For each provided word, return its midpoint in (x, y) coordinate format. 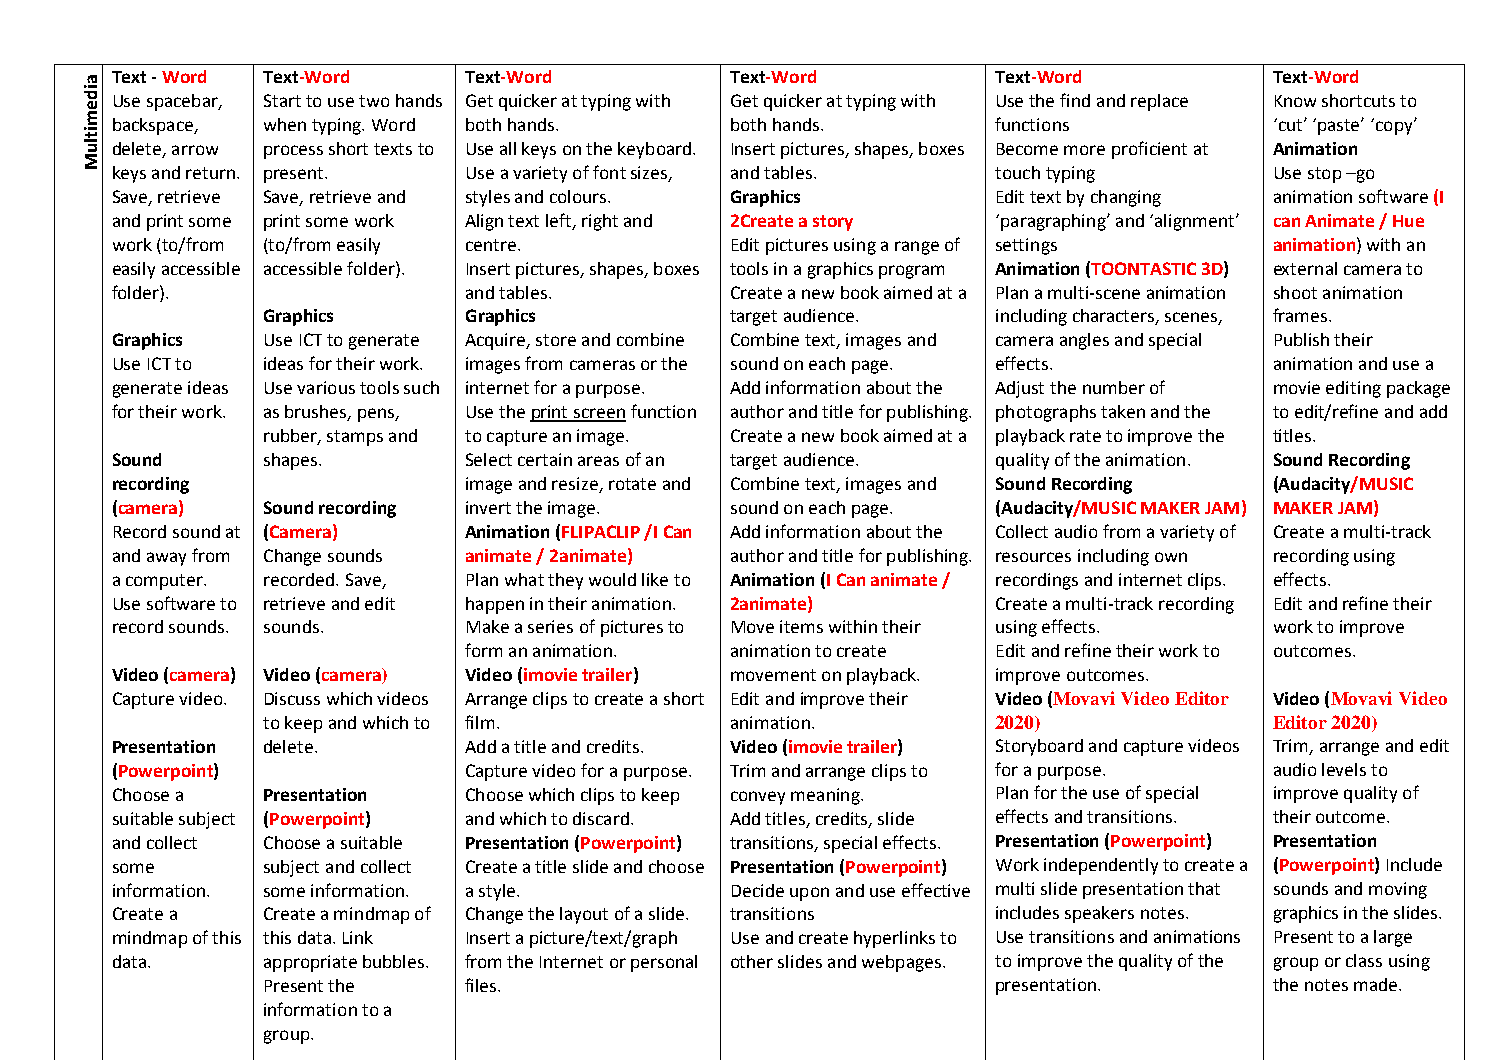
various (326, 387)
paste (1340, 127)
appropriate (310, 963)
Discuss (292, 698)
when (285, 124)
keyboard (656, 150)
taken (1123, 411)
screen (599, 414)
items (801, 626)
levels (1344, 769)
